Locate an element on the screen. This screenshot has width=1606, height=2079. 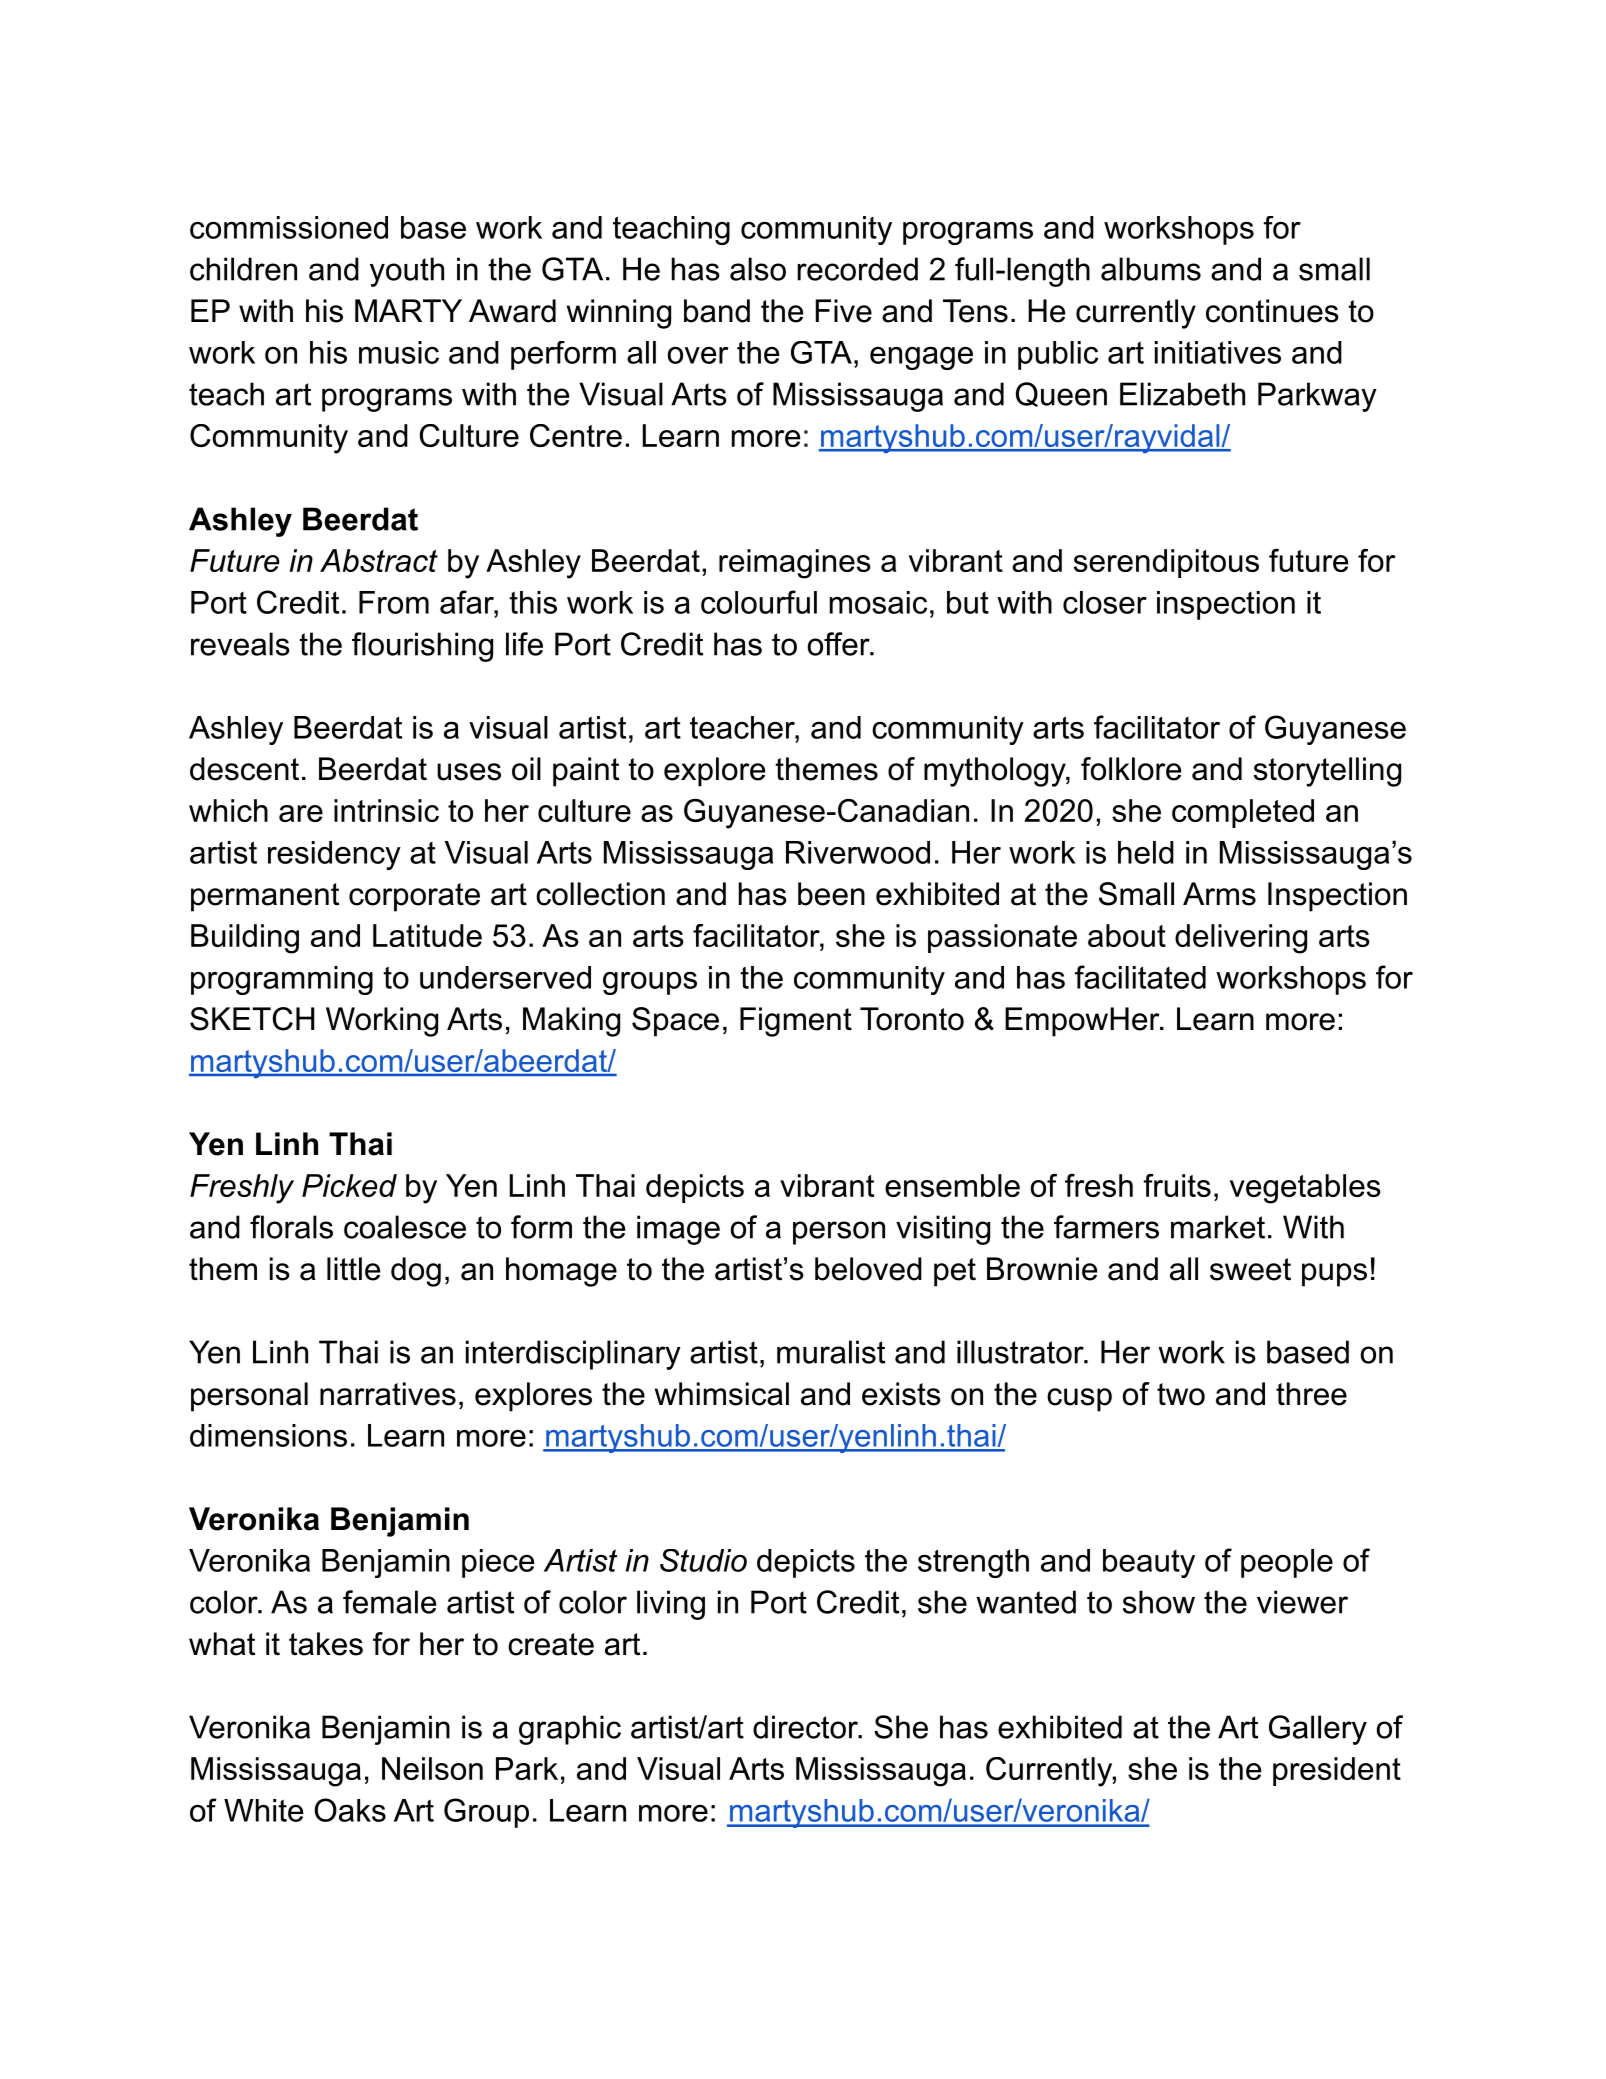
Oaks is located at coordinates (350, 1810).
